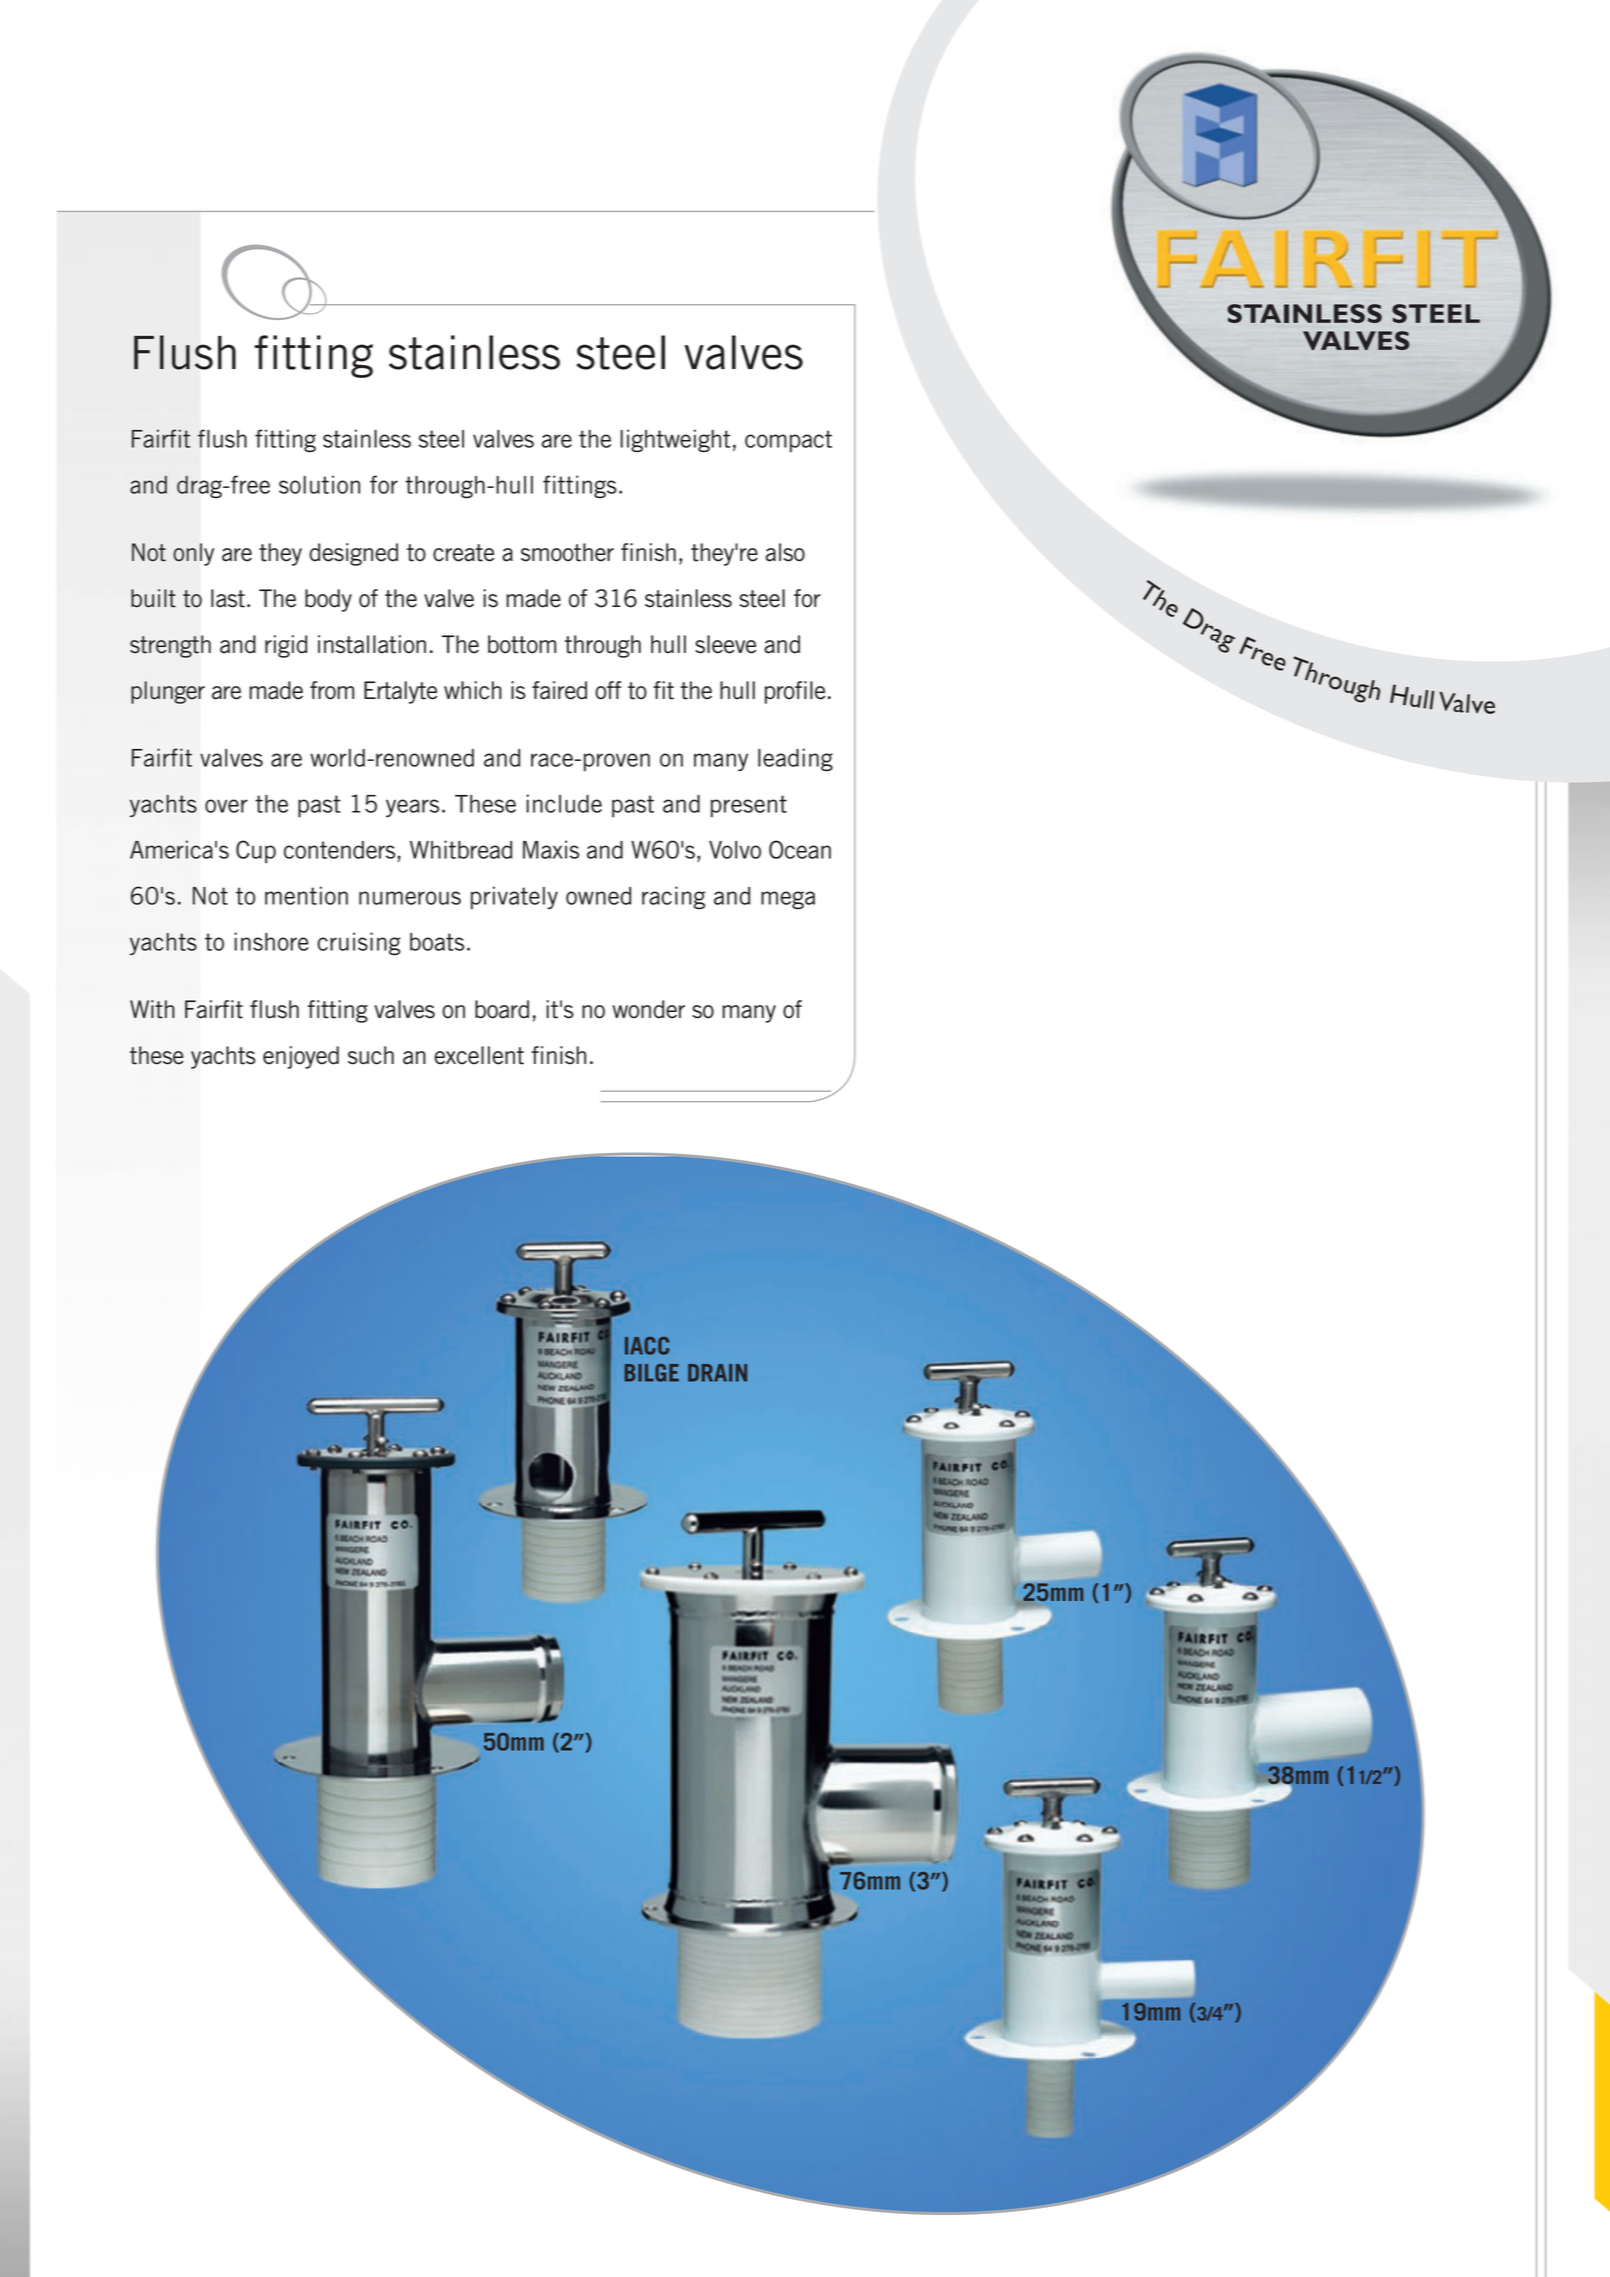 The width and height of the page is (1610, 2277). What do you see at coordinates (463, 553) in the page?
I see `create` at bounding box center [463, 553].
